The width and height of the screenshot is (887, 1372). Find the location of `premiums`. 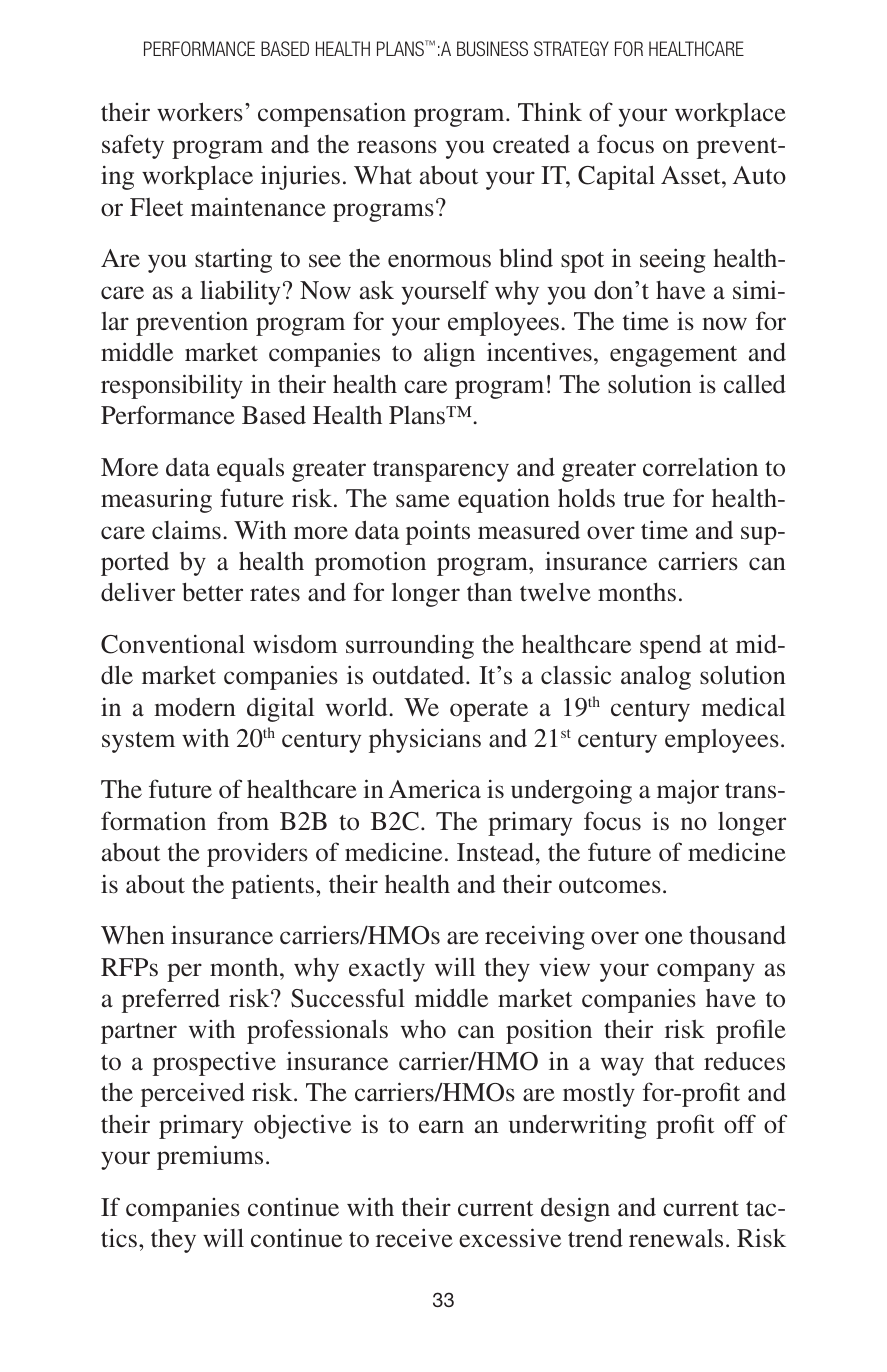

premiums is located at coordinates (210, 1157).
